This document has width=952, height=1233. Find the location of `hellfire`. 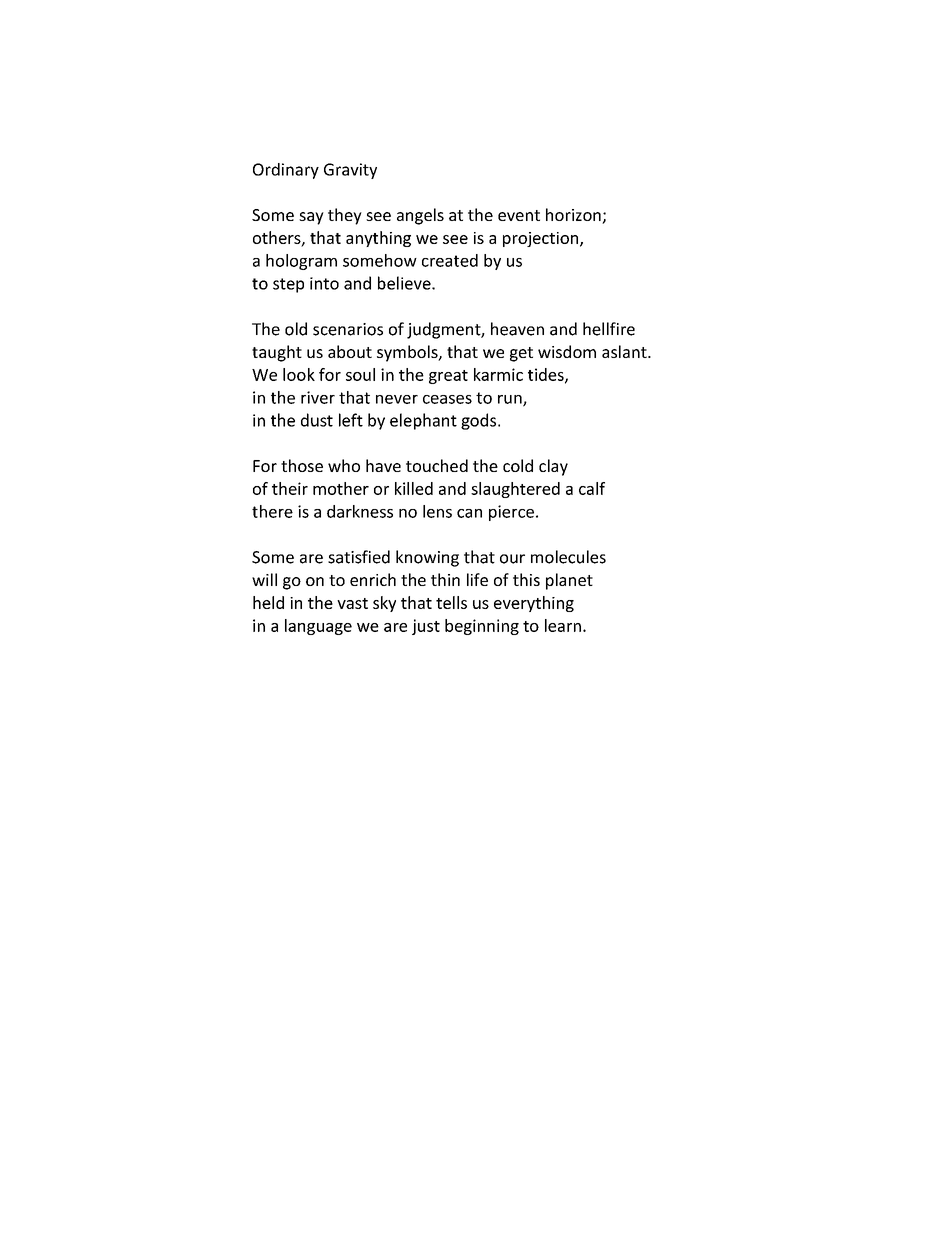

hellfire is located at coordinates (609, 329).
